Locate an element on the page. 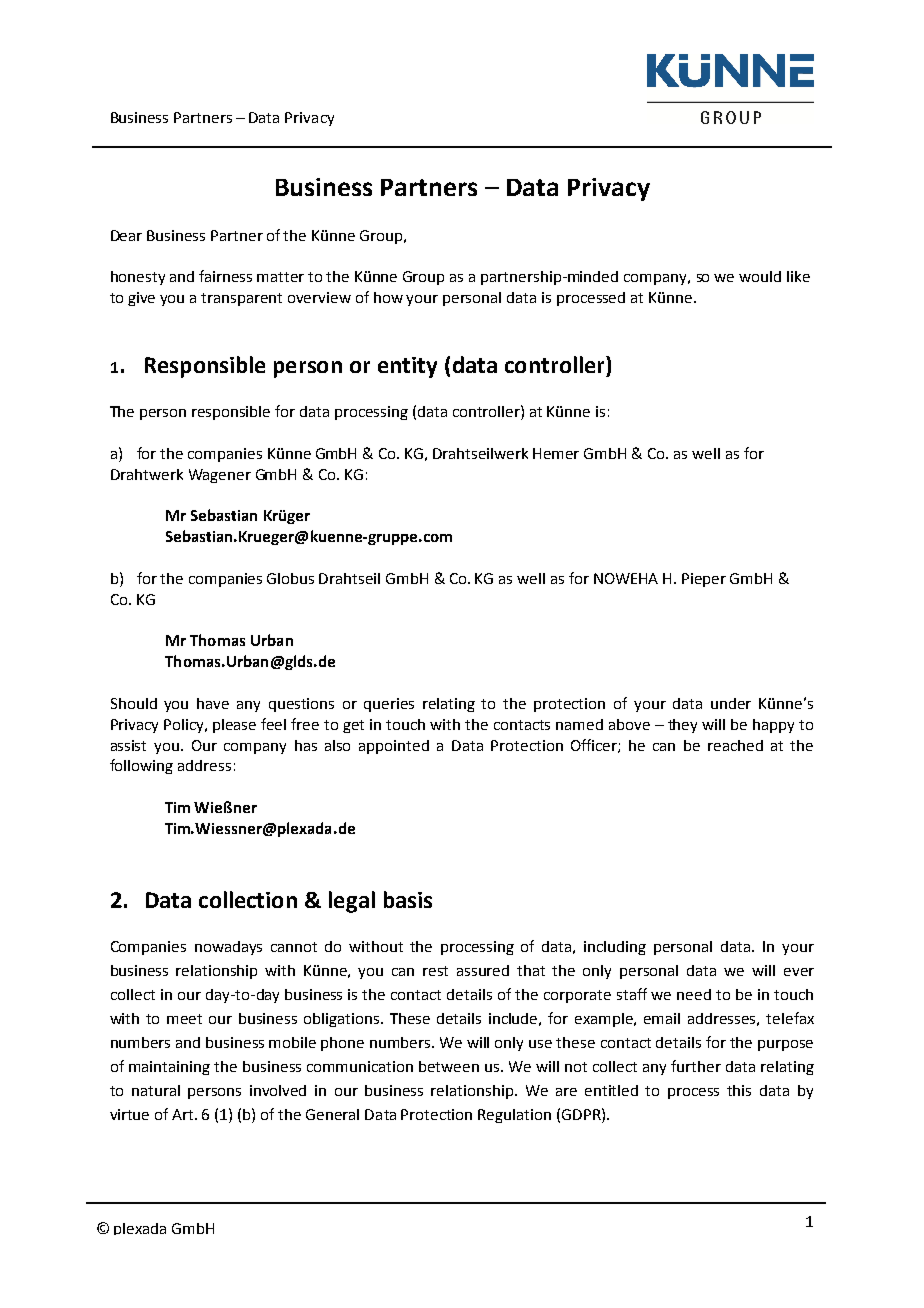 Image resolution: width=924 pixels, height=1308 pixels. fairness is located at coordinates (225, 276).
